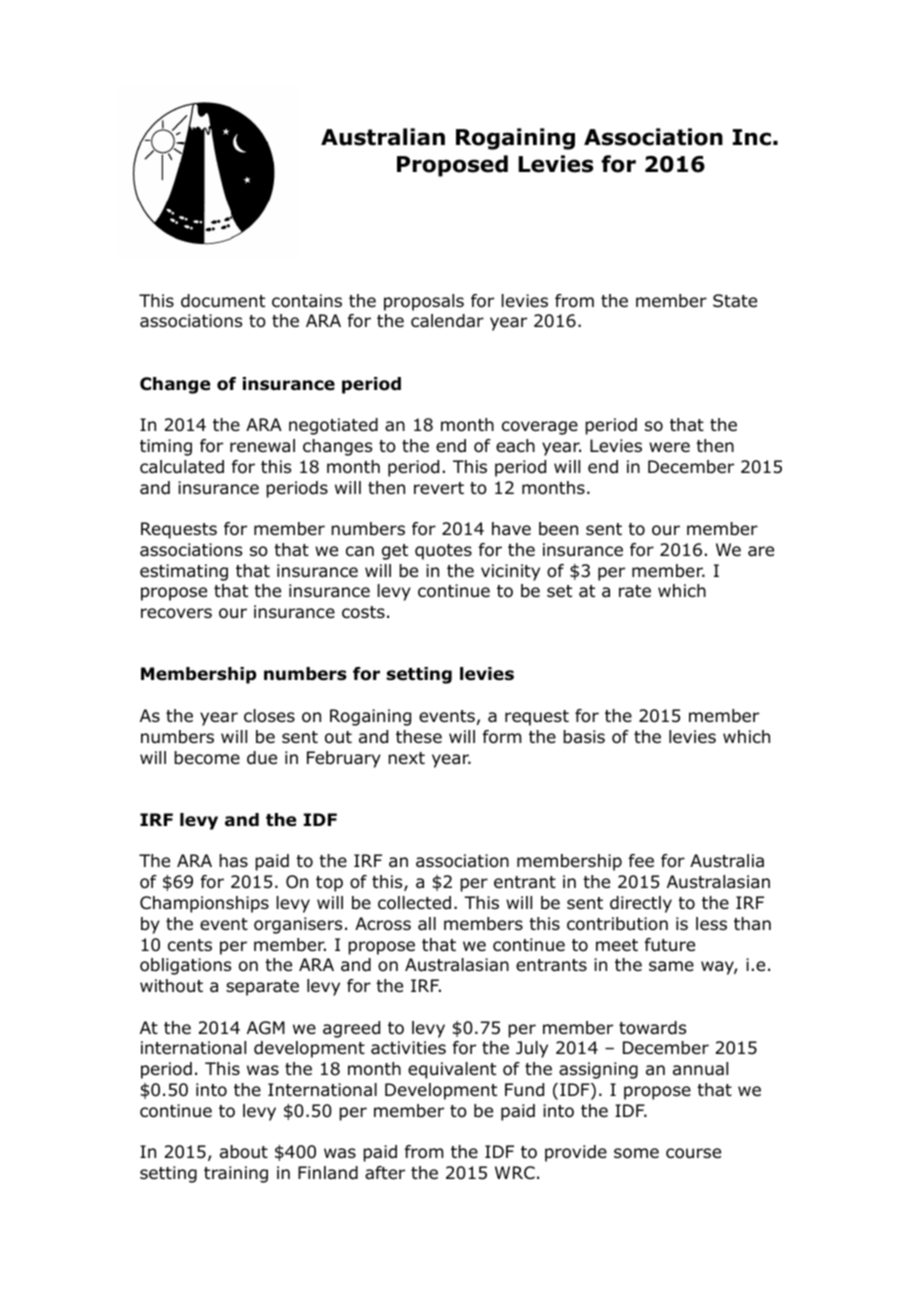 The height and width of the page is (1308, 924). I want to click on closes, so click(269, 716).
